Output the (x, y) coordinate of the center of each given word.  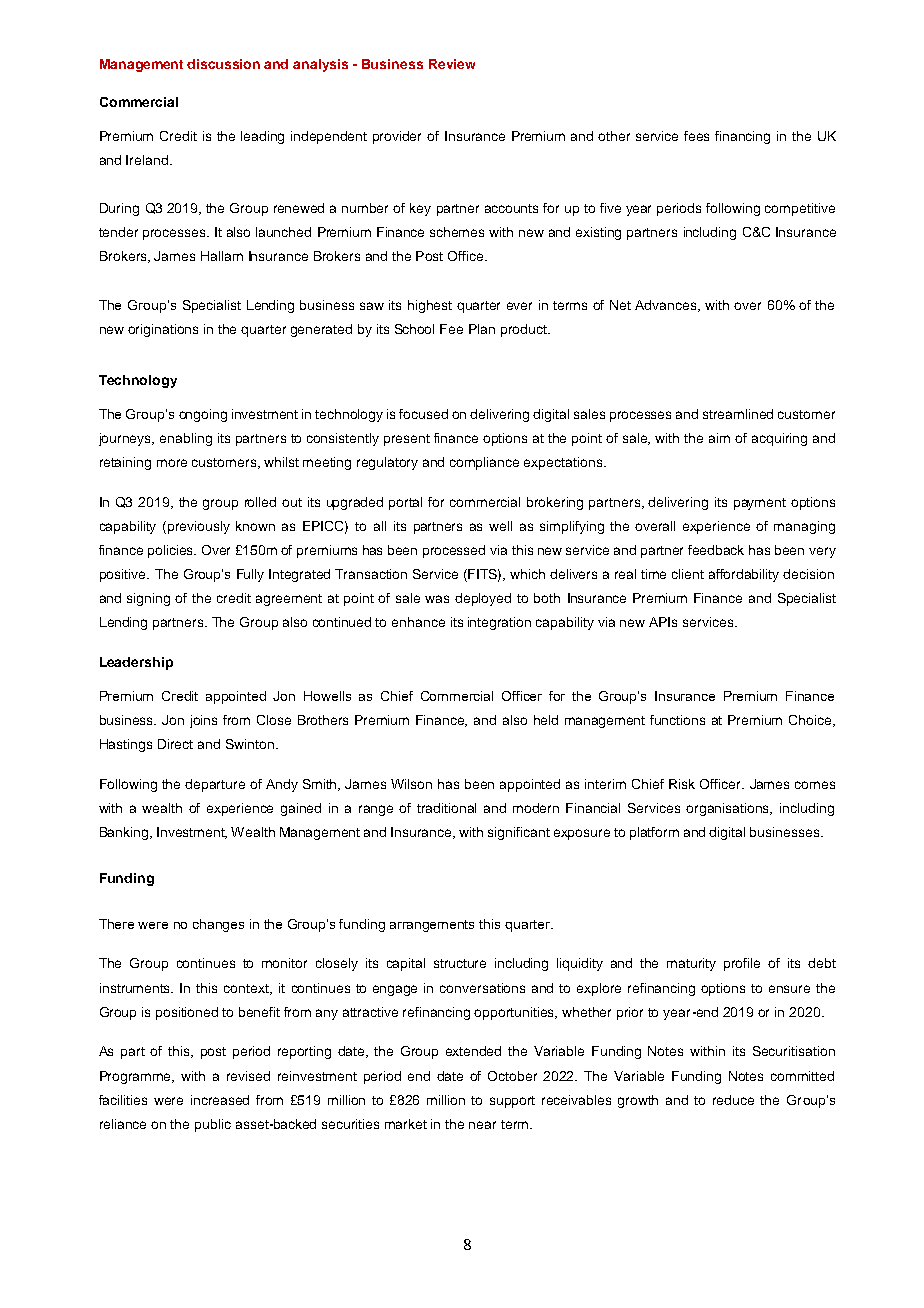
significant (519, 833)
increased (220, 1100)
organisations (729, 809)
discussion (223, 64)
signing (148, 599)
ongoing (203, 415)
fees (696, 136)
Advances (667, 306)
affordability (744, 575)
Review (452, 64)
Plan (482, 329)
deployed (483, 599)
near (482, 1125)
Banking (125, 833)
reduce (733, 1100)
